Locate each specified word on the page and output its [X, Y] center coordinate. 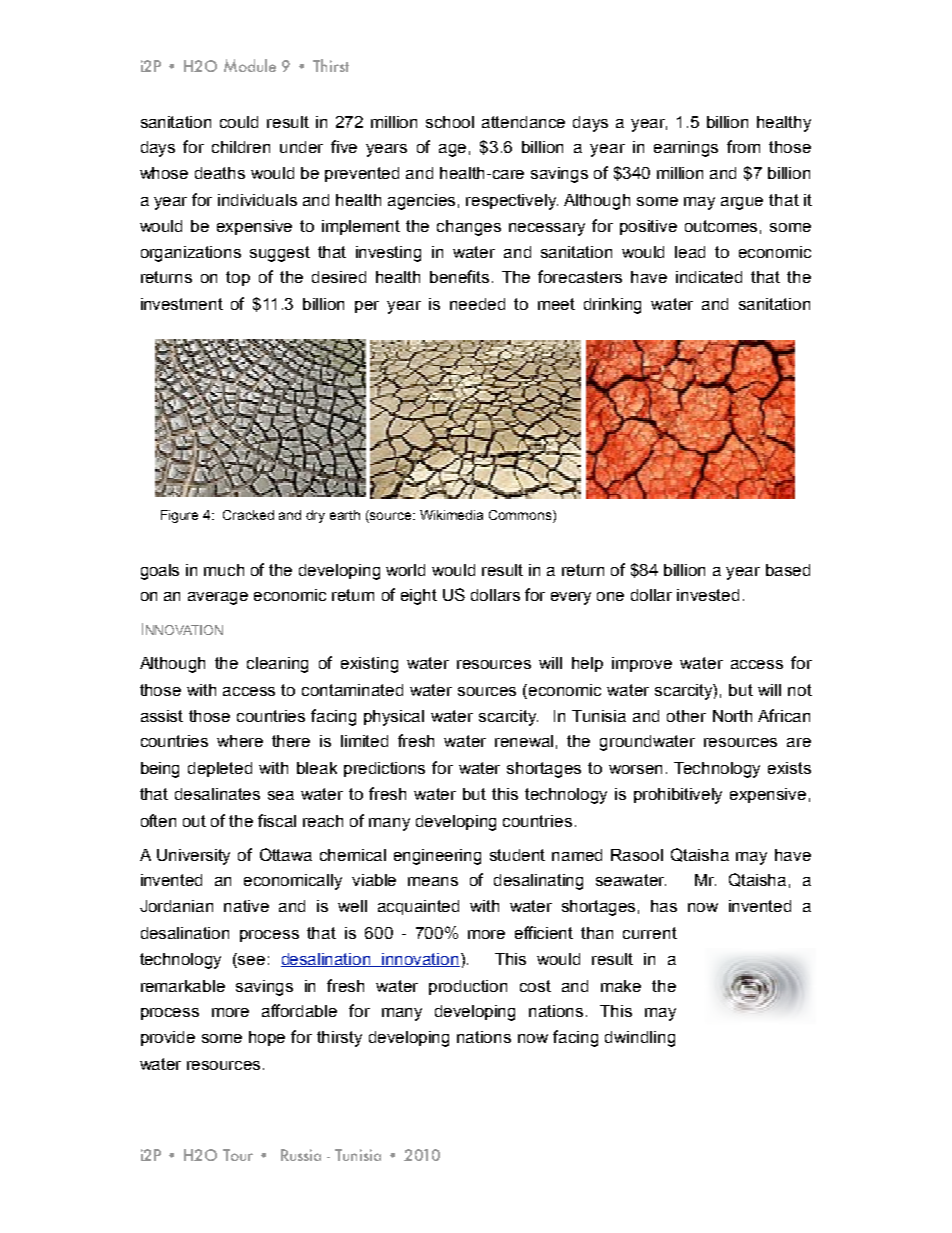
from [743, 146]
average [218, 598]
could [239, 122]
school [450, 122]
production [468, 987]
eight [419, 597]
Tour [238, 1155]
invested [708, 595]
